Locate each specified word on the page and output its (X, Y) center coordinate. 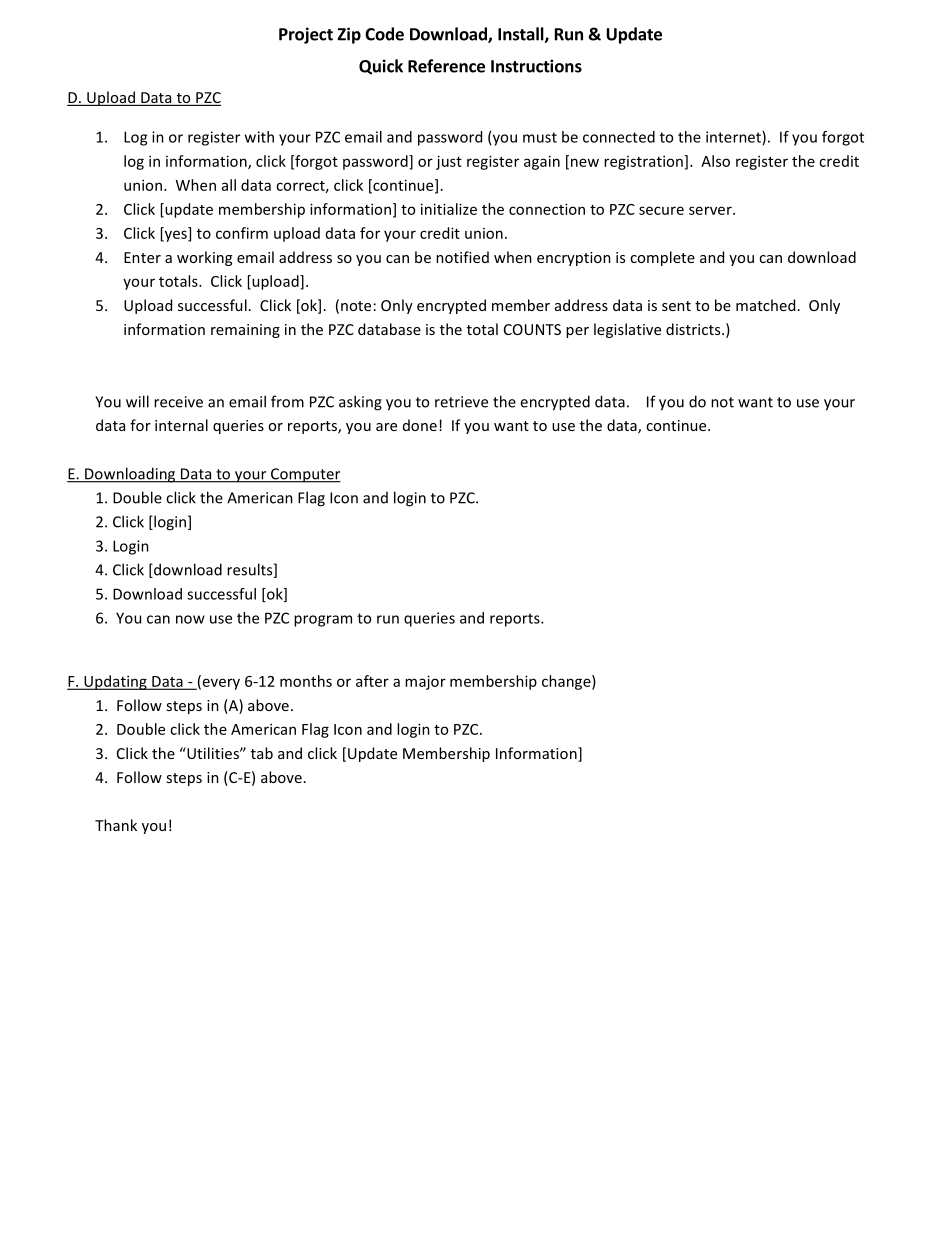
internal (181, 425)
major (425, 682)
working (204, 258)
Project (306, 35)
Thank (116, 825)
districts (694, 329)
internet (734, 138)
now (190, 619)
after (372, 681)
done (420, 425)
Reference (446, 66)
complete (662, 258)
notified (462, 257)
